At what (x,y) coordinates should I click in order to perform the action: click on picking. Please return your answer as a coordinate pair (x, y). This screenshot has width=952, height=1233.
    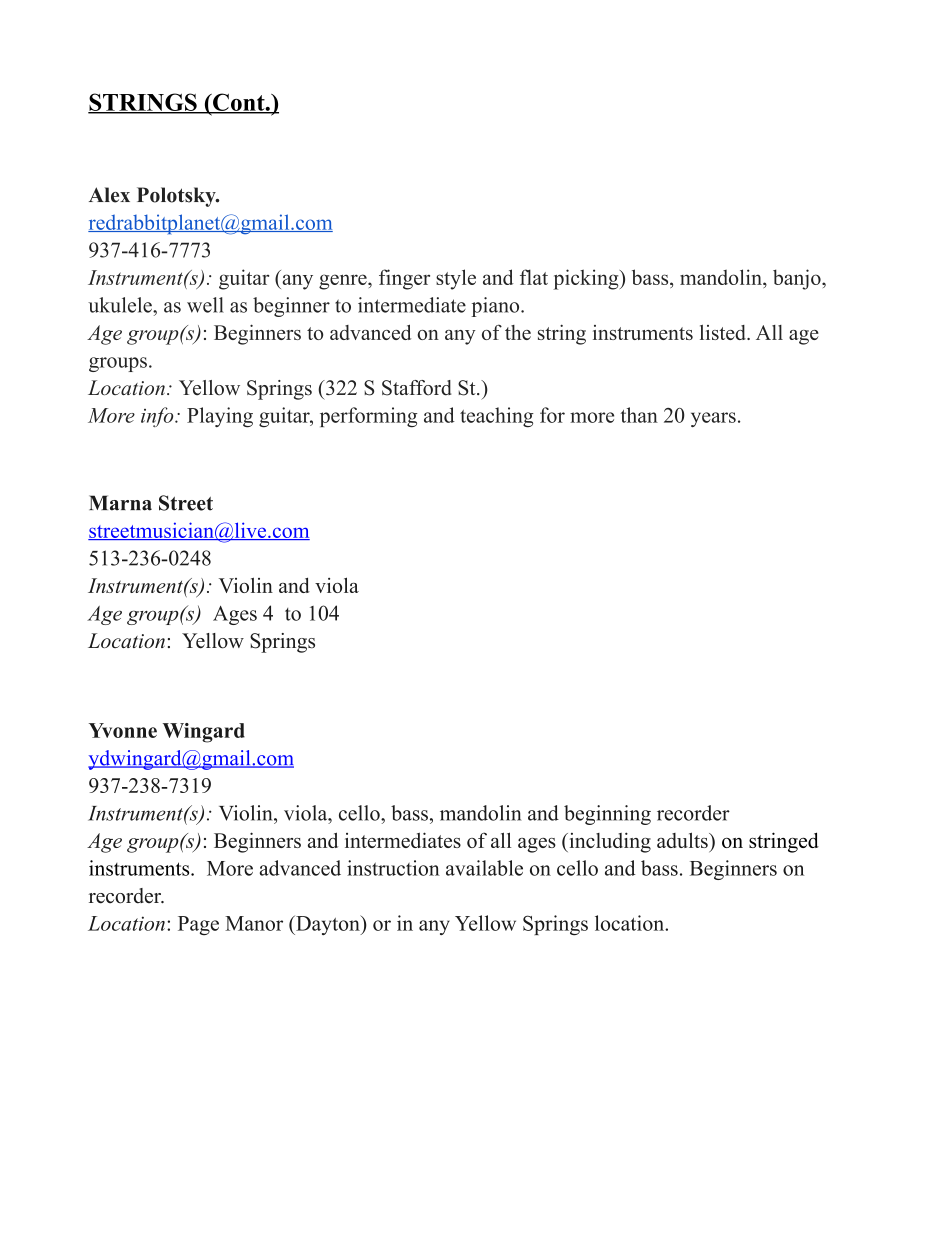
    Looking at the image, I should click on (587, 279).
